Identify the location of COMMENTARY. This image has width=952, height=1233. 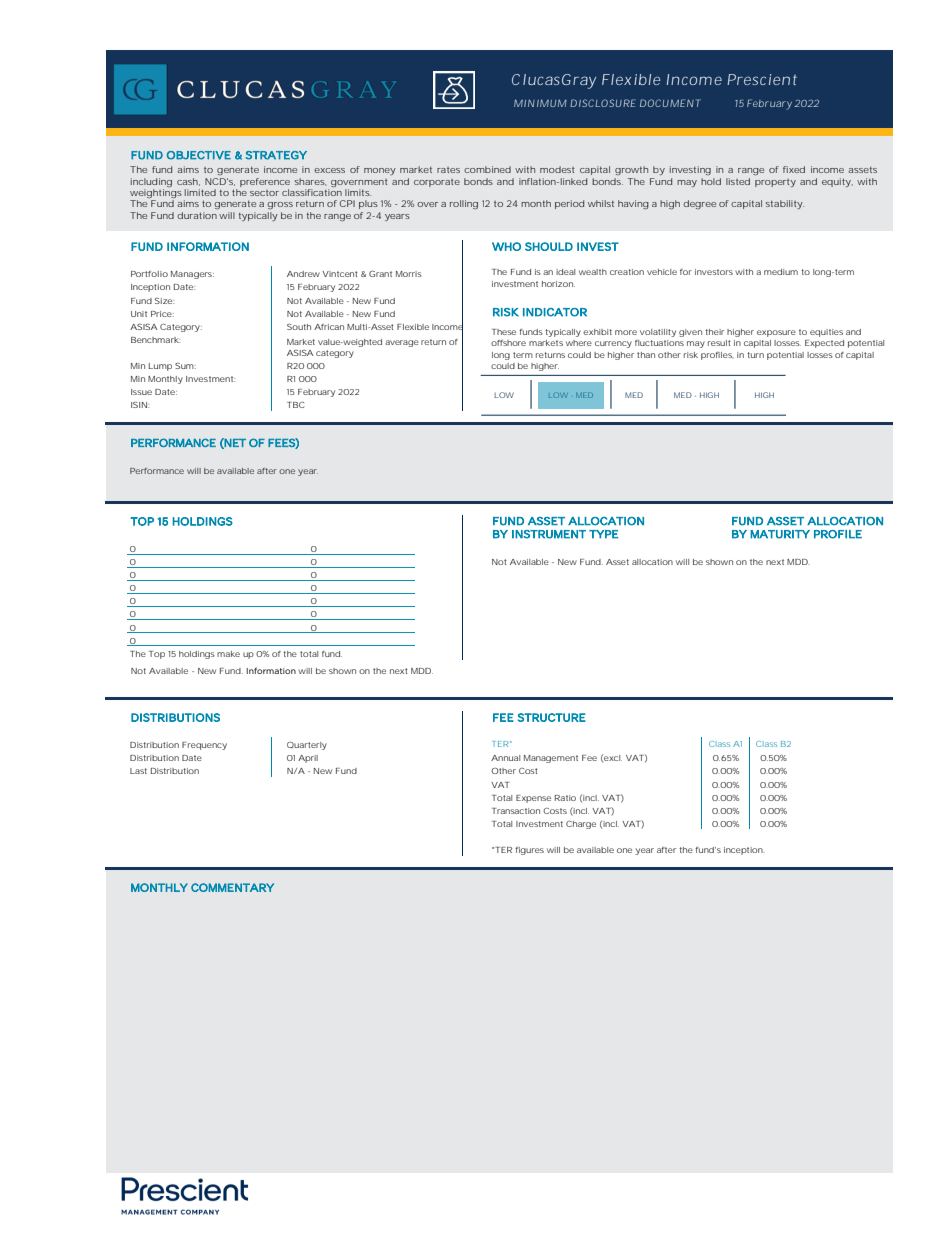
(232, 887).
